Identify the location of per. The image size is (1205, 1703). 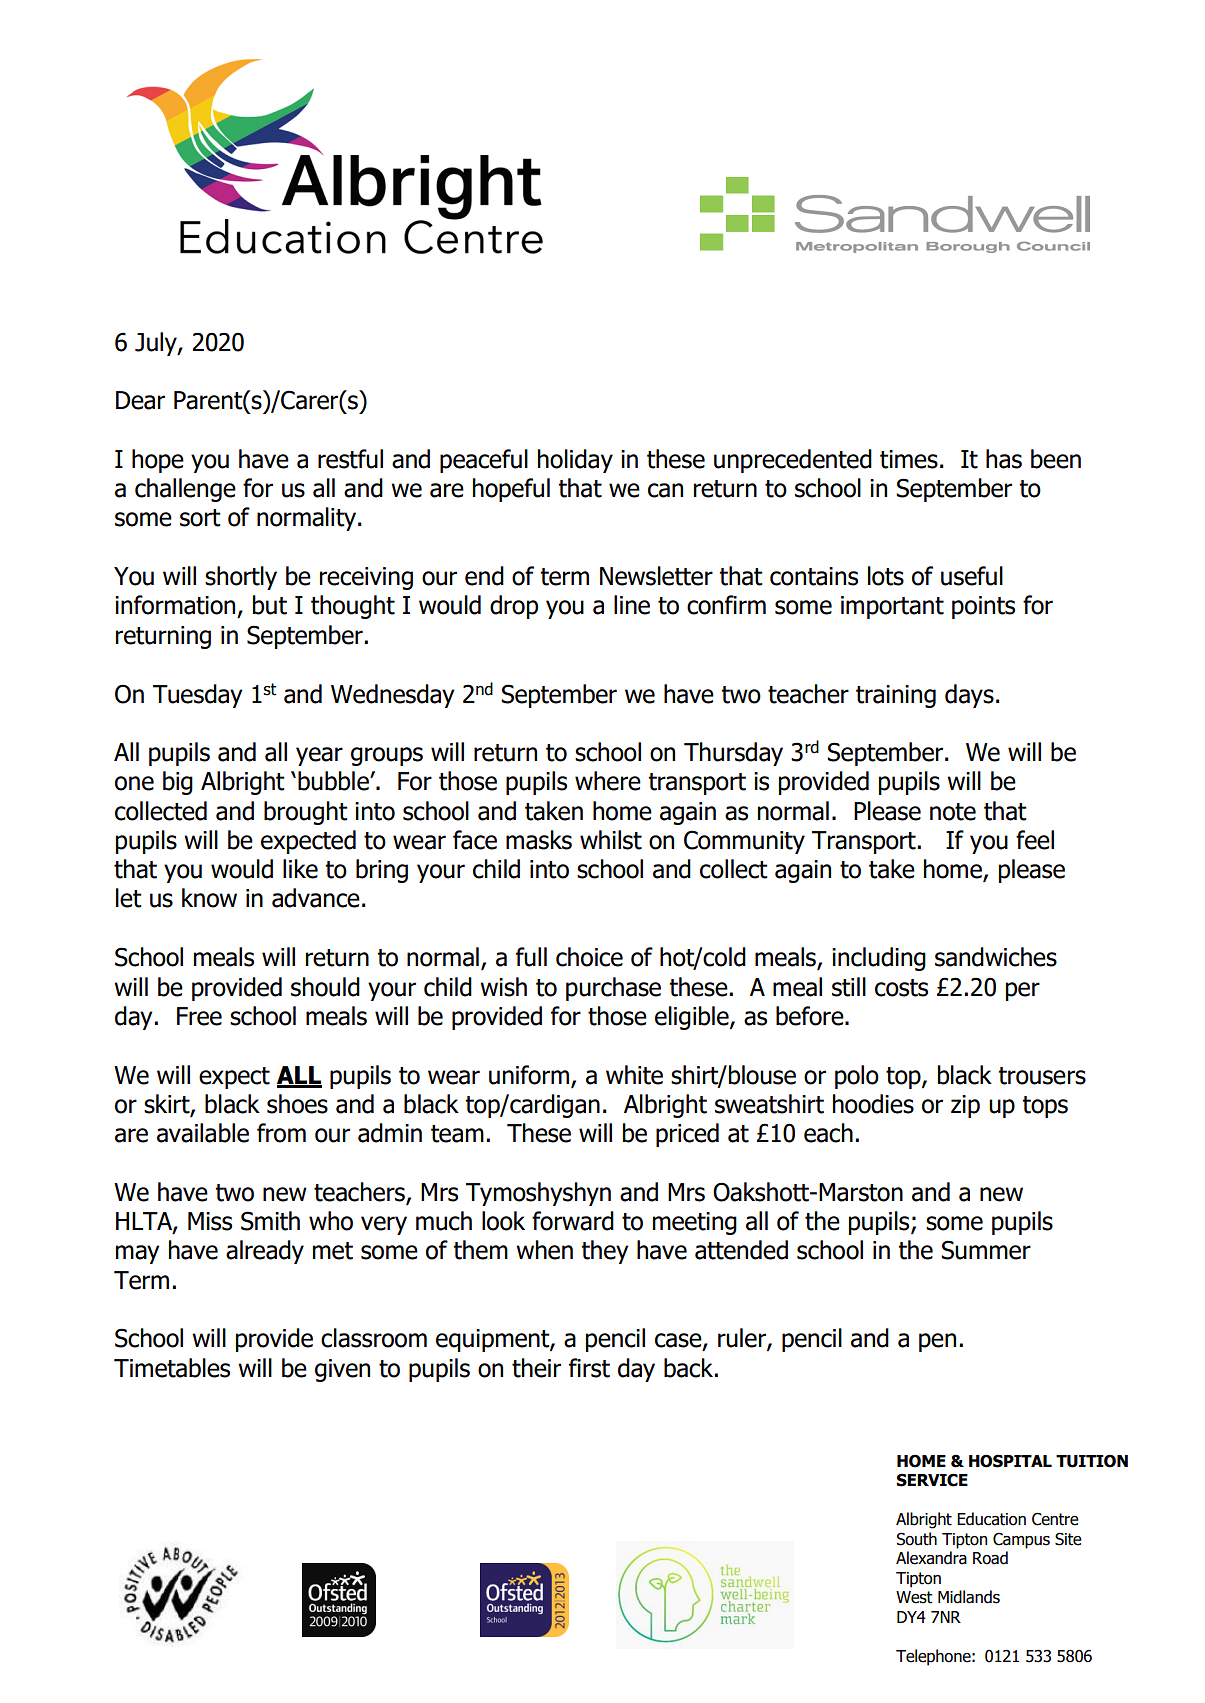
(1023, 991).
